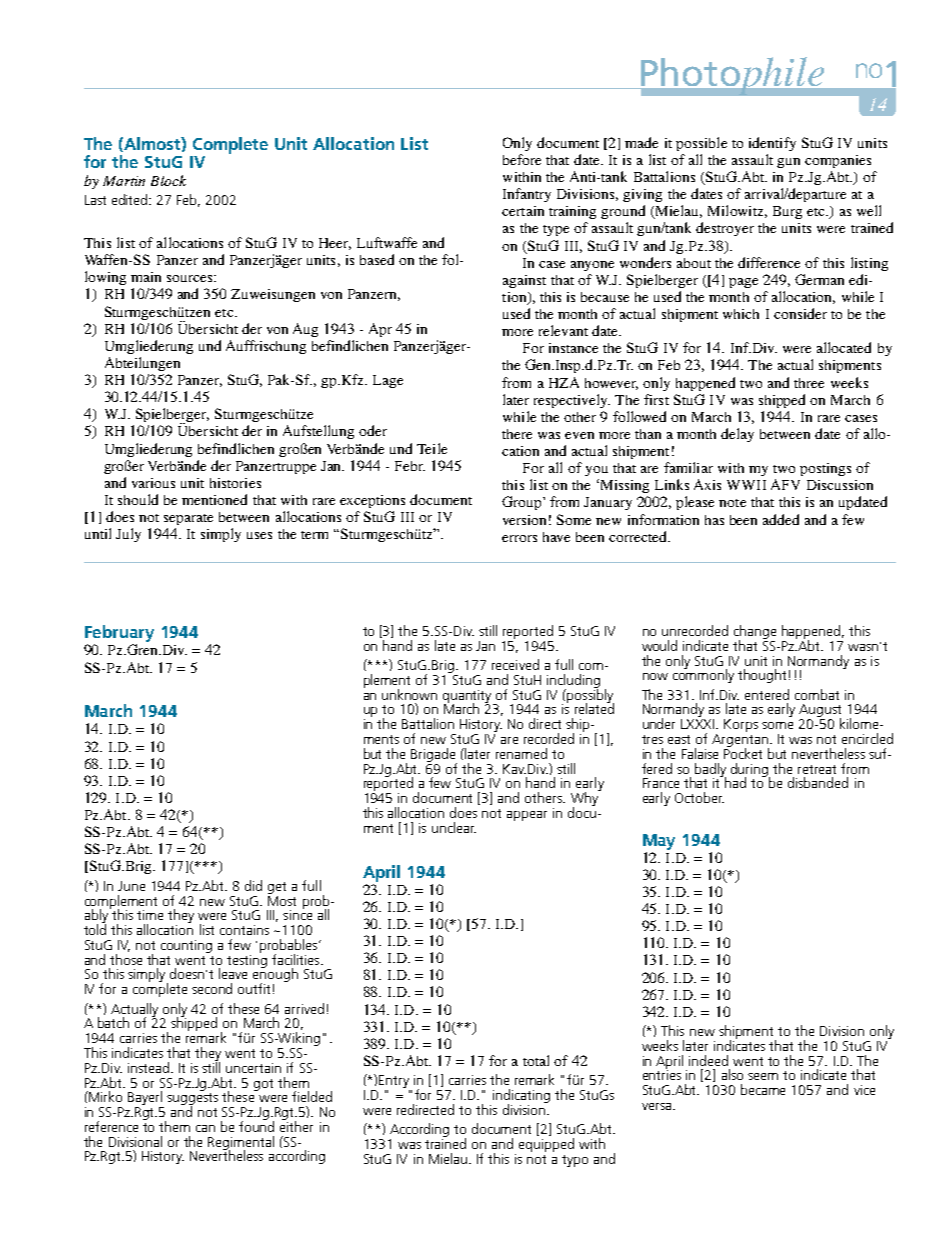 This document has height=1233, width=952. I want to click on change, so click(755, 633).
